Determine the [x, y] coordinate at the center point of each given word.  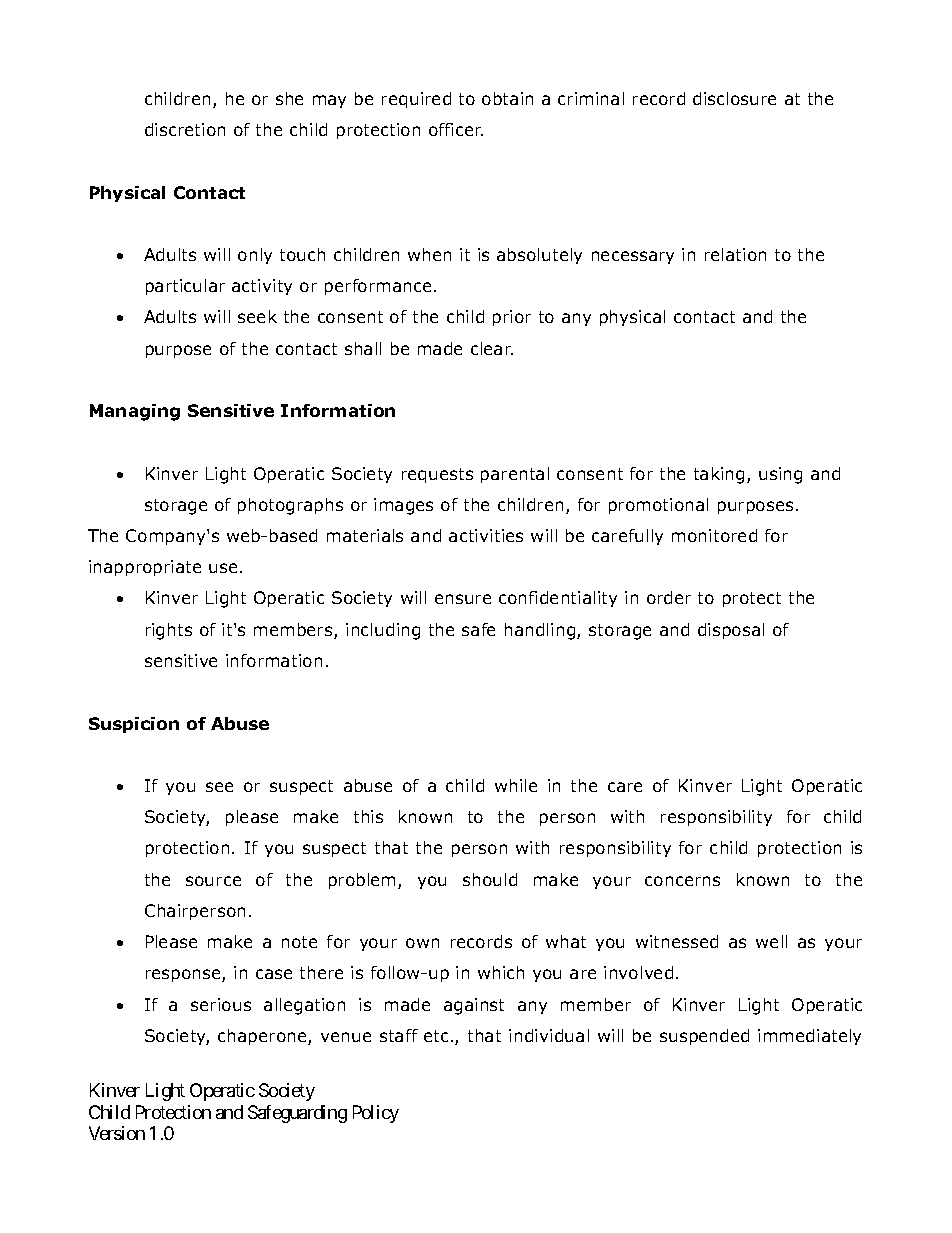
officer [456, 129]
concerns [682, 881]
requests [437, 475]
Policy [376, 1114]
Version [117, 1133]
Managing [135, 412]
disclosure [734, 98]
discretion [185, 129]
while [516, 785]
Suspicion [134, 725]
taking [719, 475]
